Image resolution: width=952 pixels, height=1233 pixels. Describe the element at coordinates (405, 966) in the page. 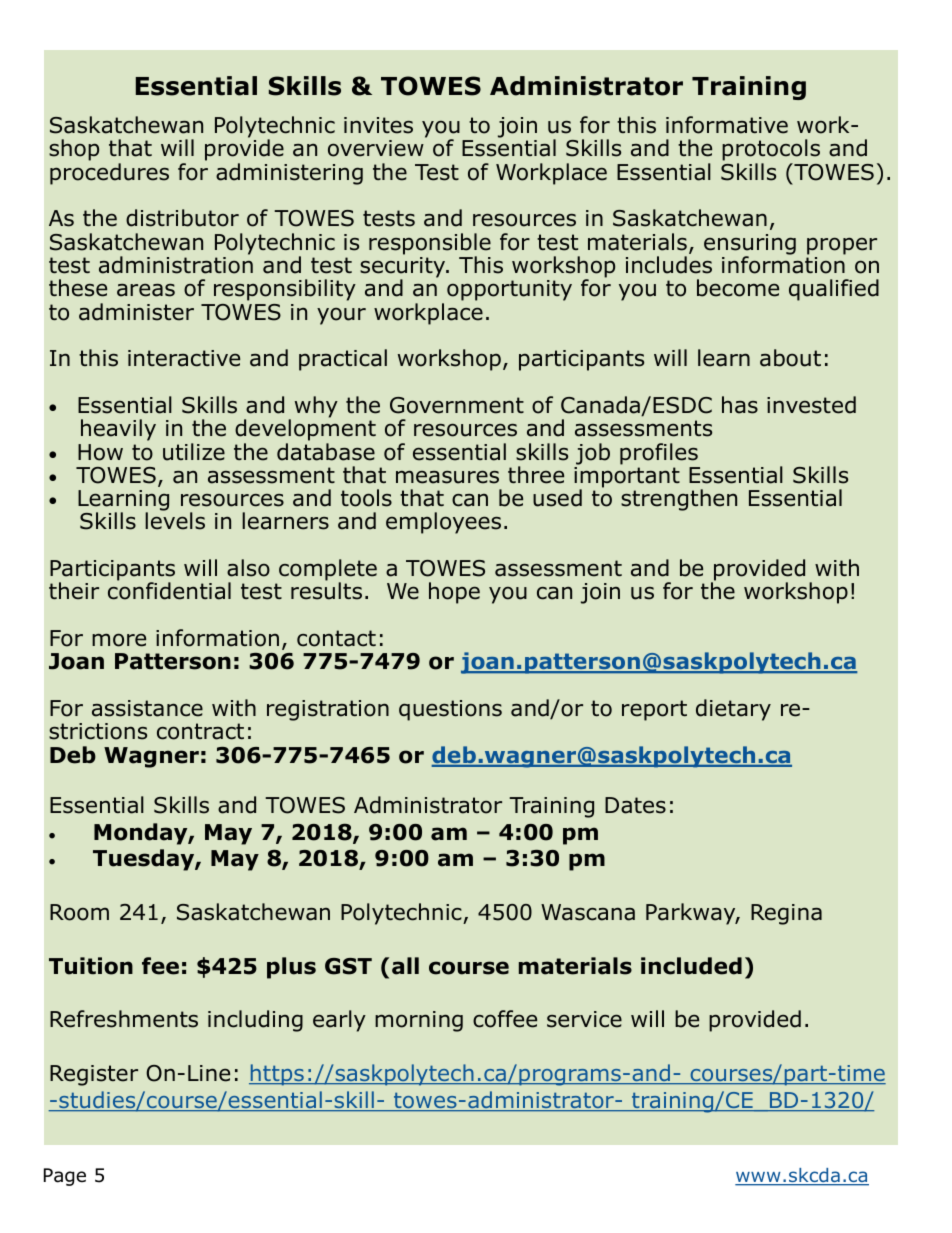

I see `all` at that location.
